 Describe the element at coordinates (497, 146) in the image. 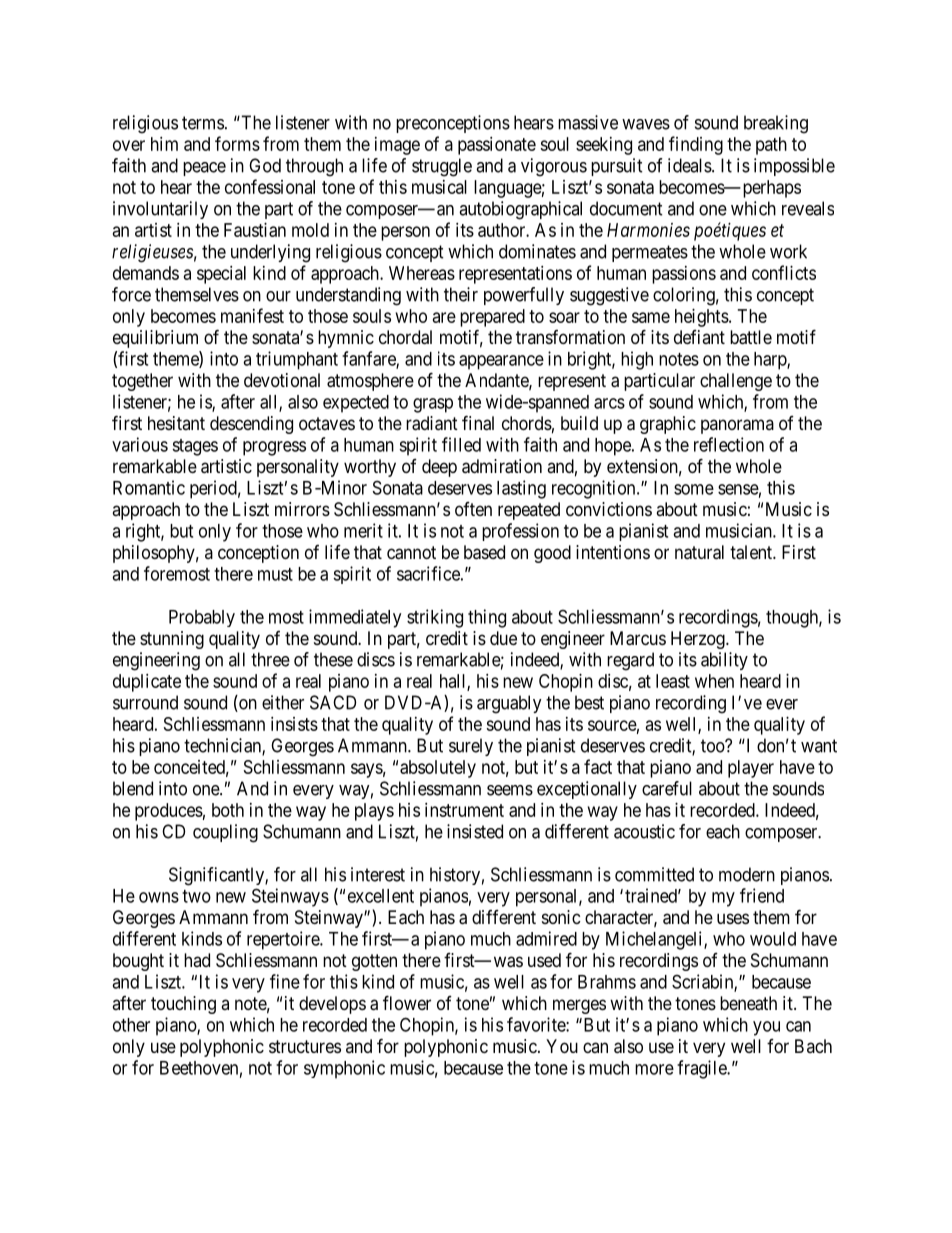

I see `passionate` at that location.
